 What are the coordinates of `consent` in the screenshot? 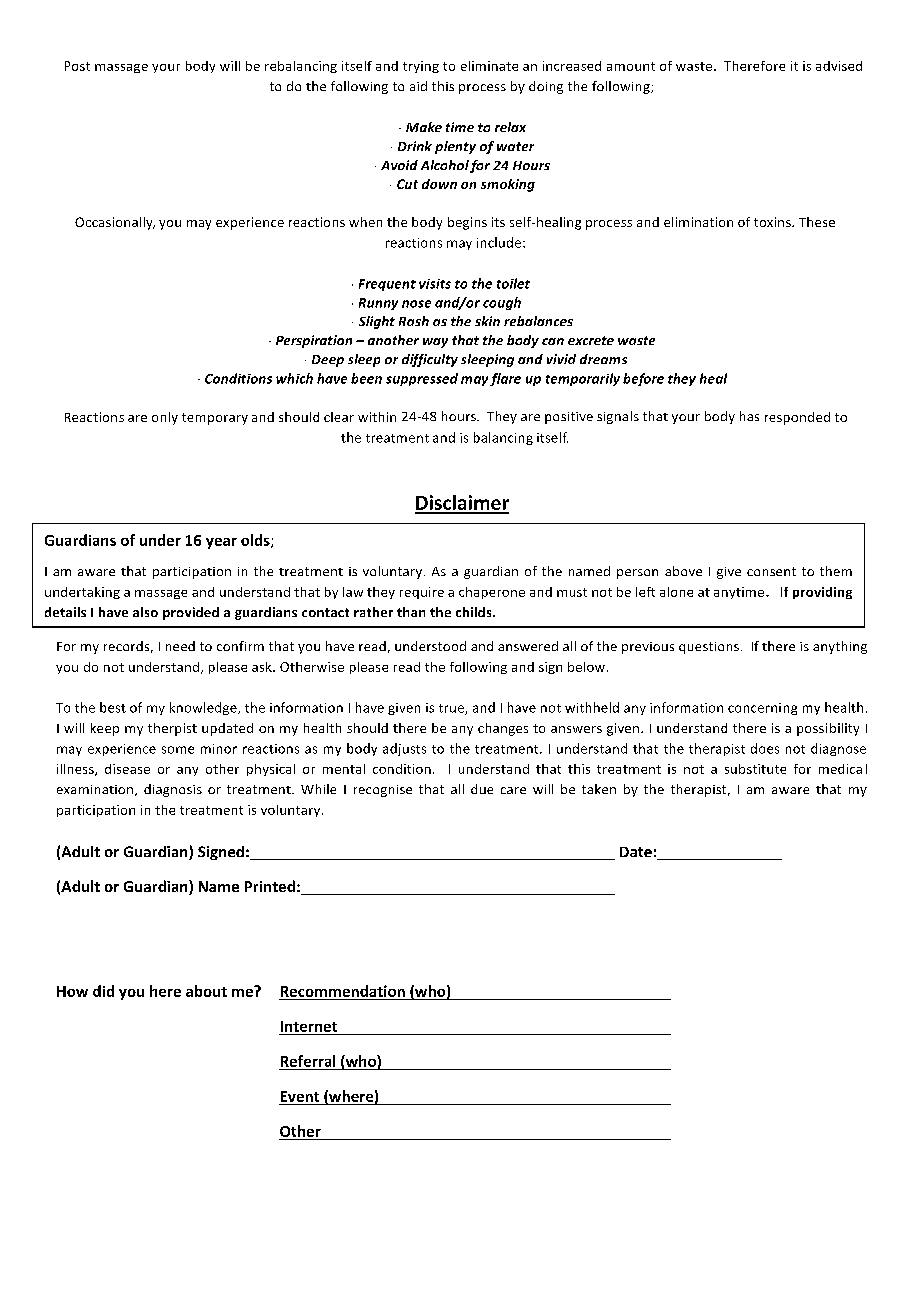 It's located at (771, 571).
